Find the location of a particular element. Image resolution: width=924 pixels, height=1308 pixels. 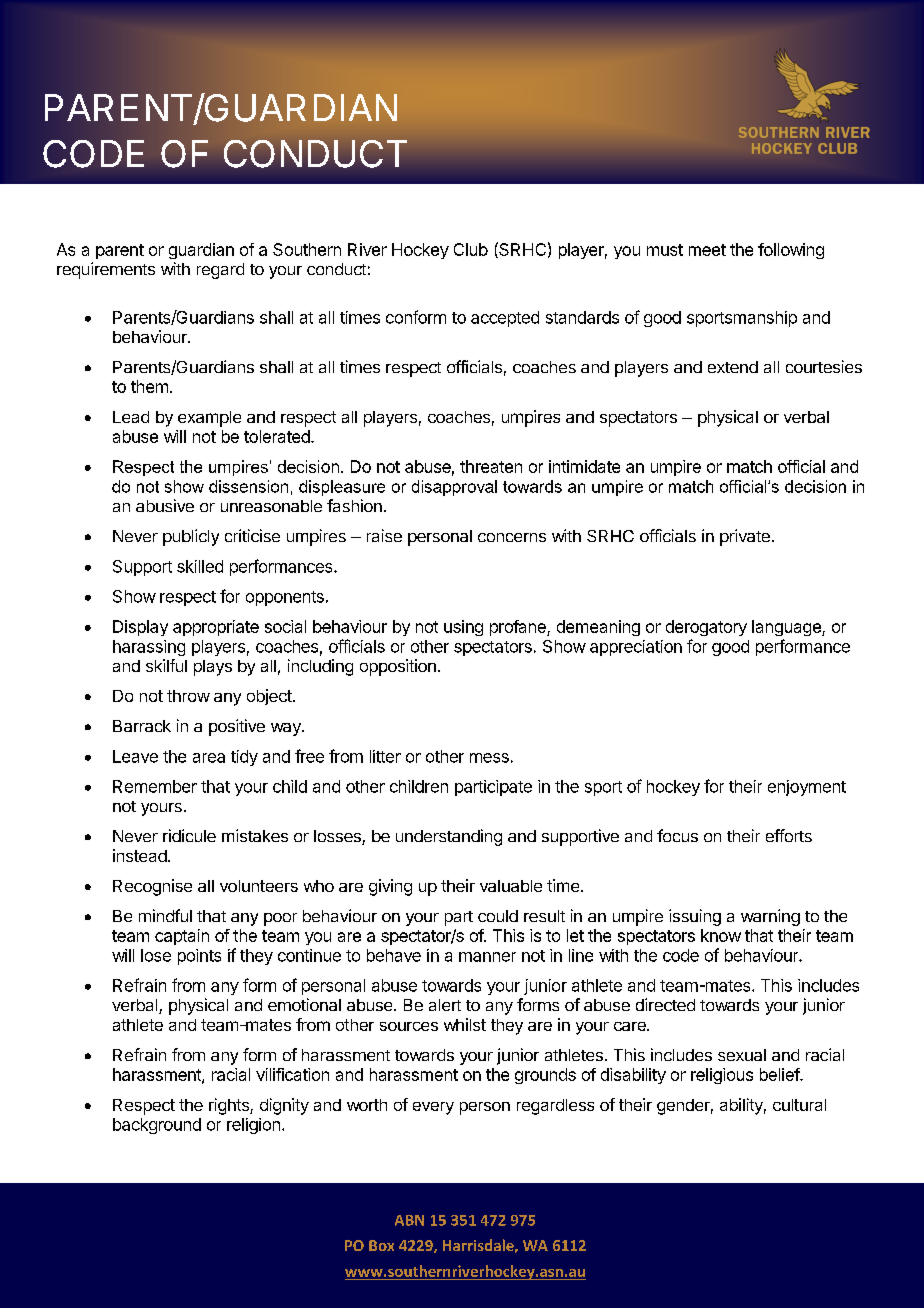

warning is located at coordinates (770, 917).
